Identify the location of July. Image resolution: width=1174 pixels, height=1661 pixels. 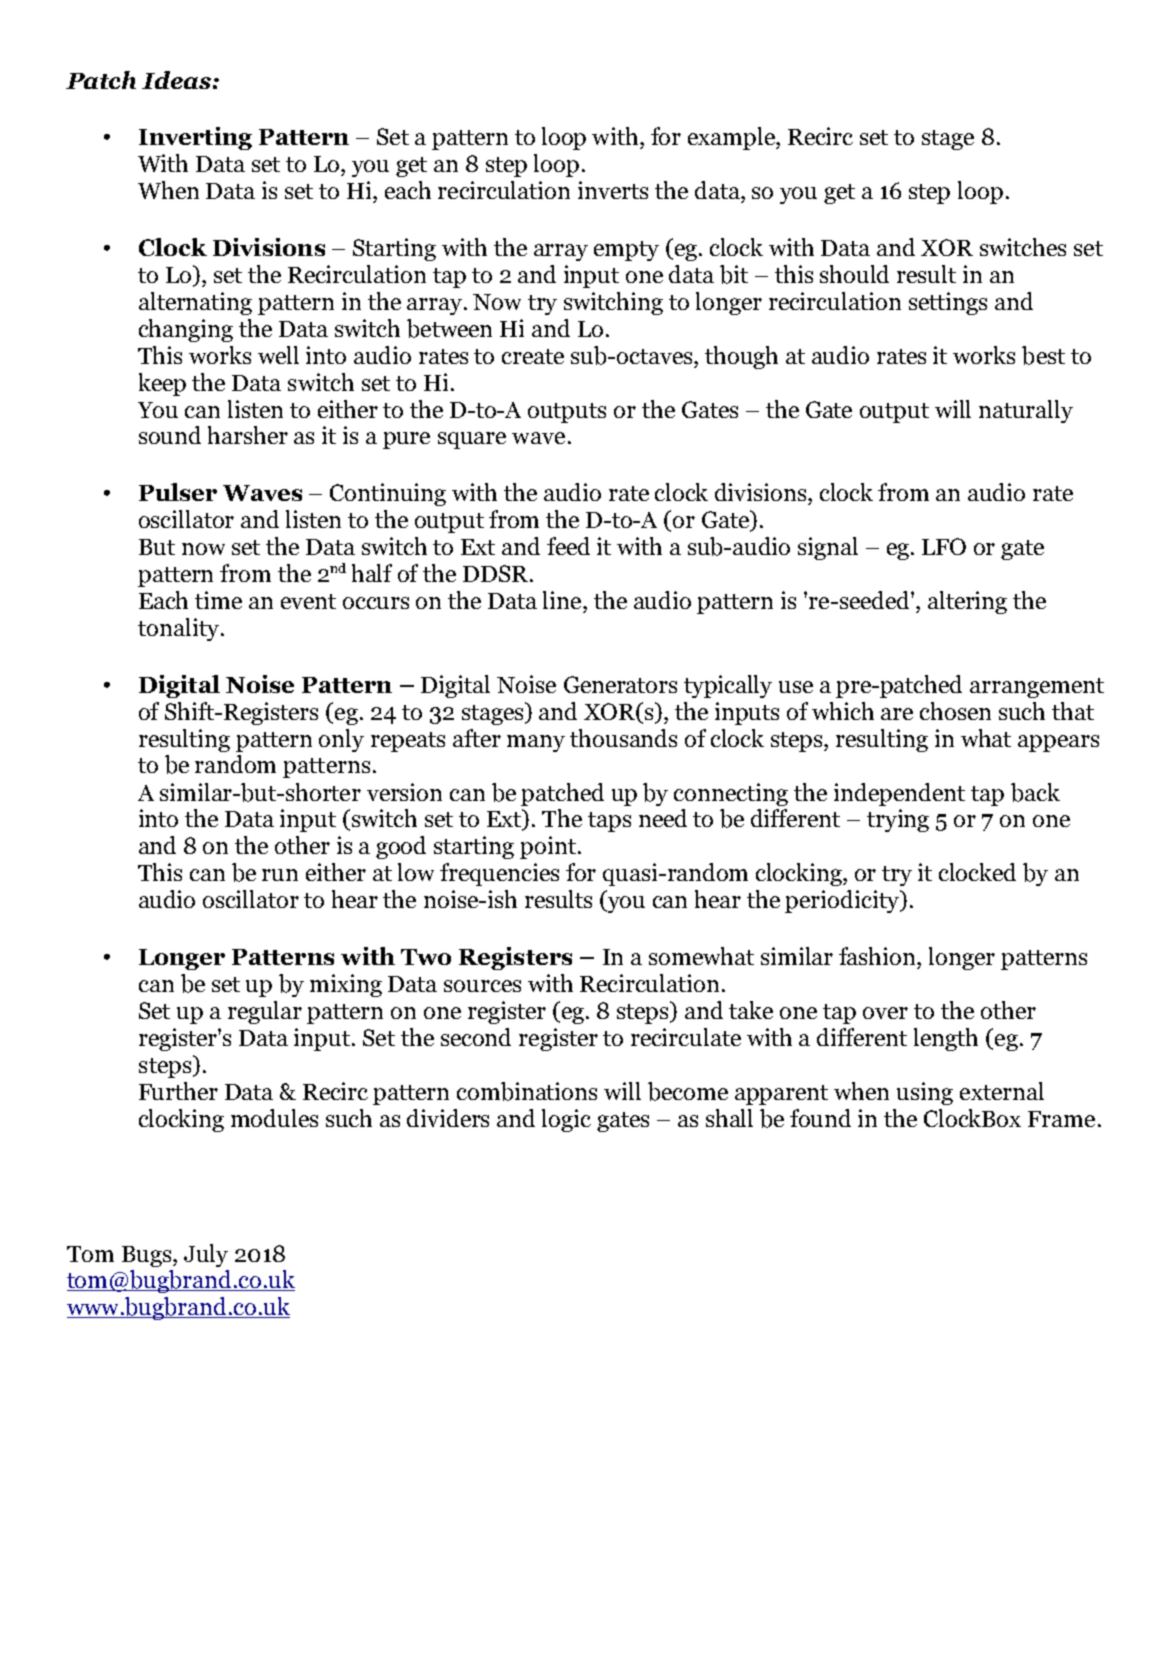
(206, 1255).
